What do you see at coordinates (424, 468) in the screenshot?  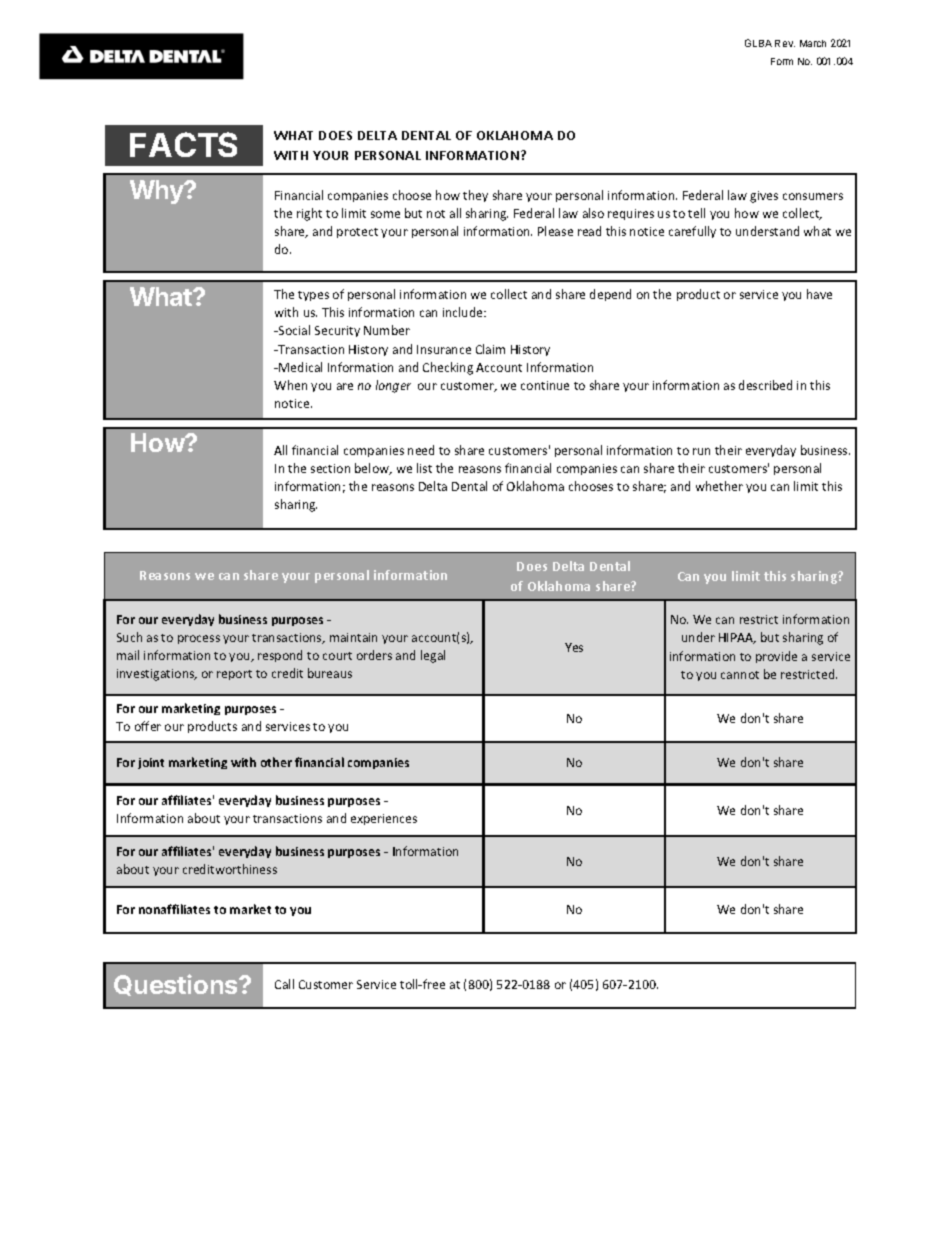 I see `list` at bounding box center [424, 468].
